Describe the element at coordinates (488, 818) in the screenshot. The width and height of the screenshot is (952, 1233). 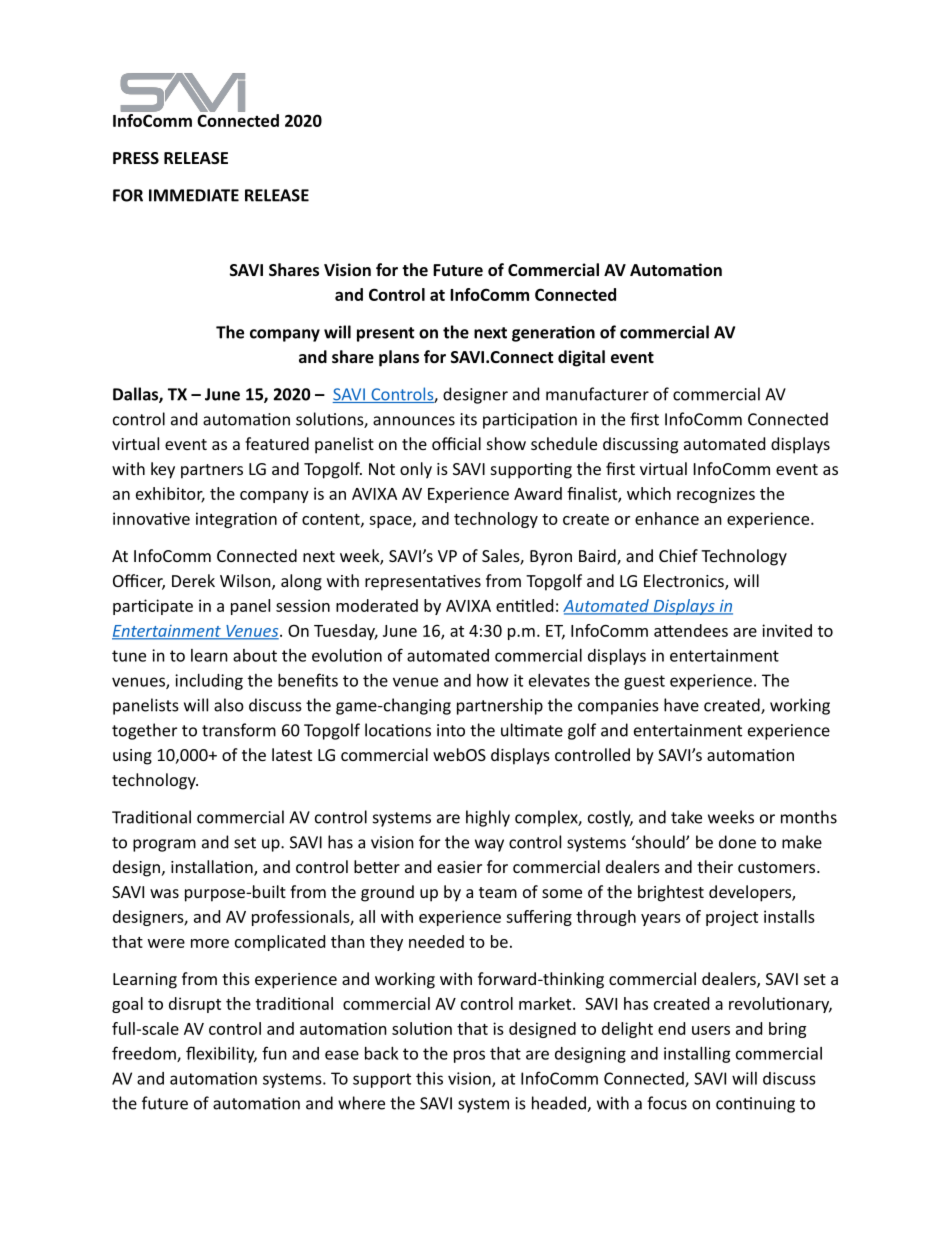
I see `highly` at that location.
